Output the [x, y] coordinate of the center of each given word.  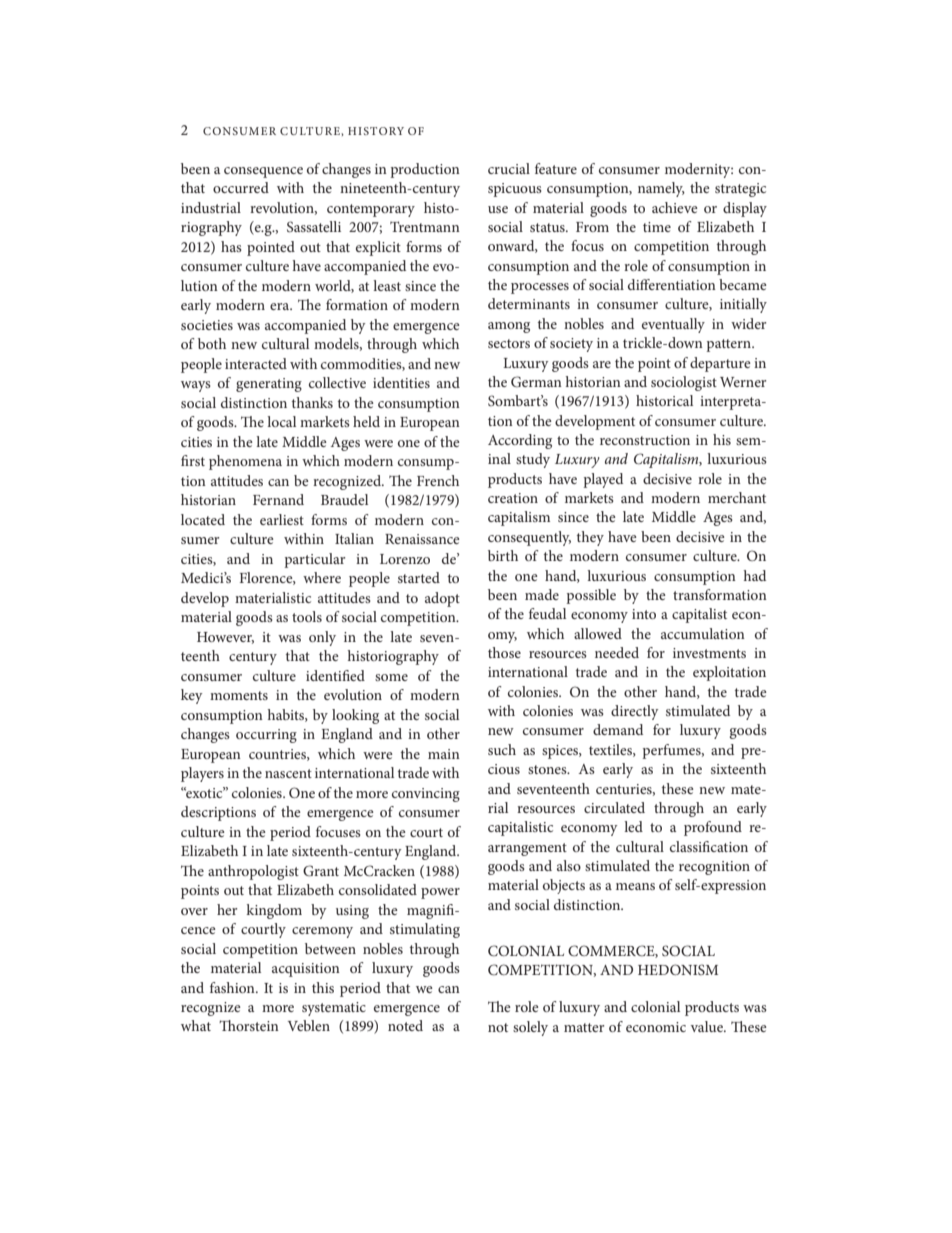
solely [530, 1028]
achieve [675, 207]
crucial [509, 168]
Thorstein [249, 1025]
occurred [241, 187]
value [708, 1026]
